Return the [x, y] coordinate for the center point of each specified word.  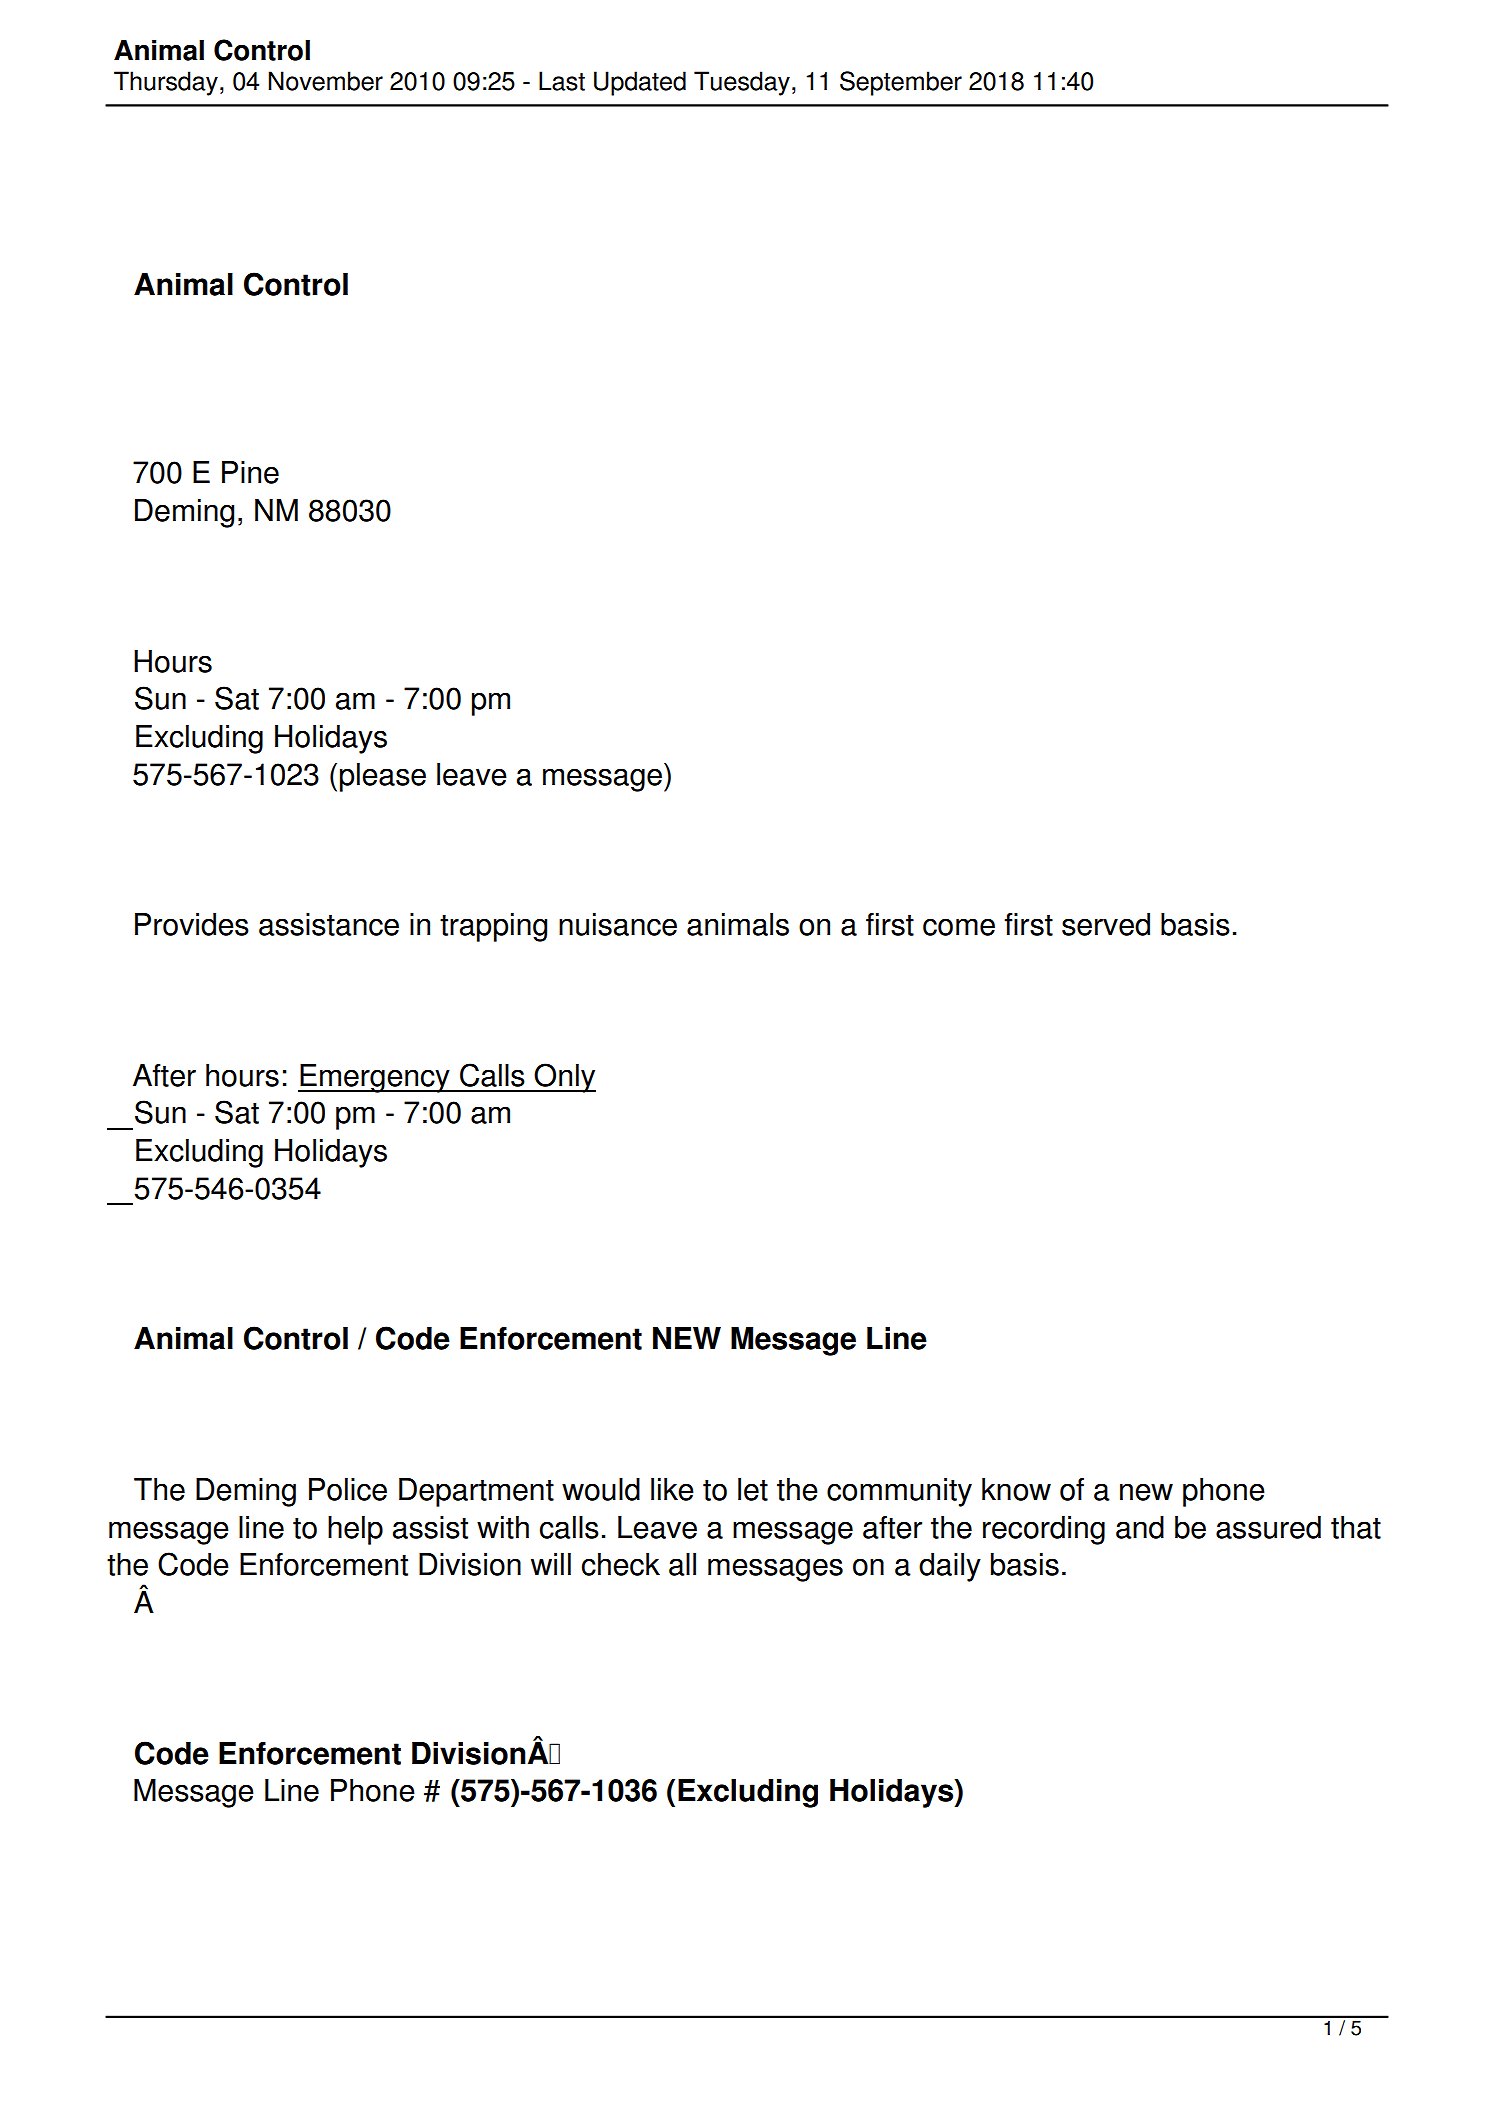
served [1106, 924]
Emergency [375, 1078]
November [325, 81]
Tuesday [742, 83]
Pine [250, 472]
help [355, 1530]
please [383, 777]
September [901, 83]
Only [564, 1078]
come [959, 927]
